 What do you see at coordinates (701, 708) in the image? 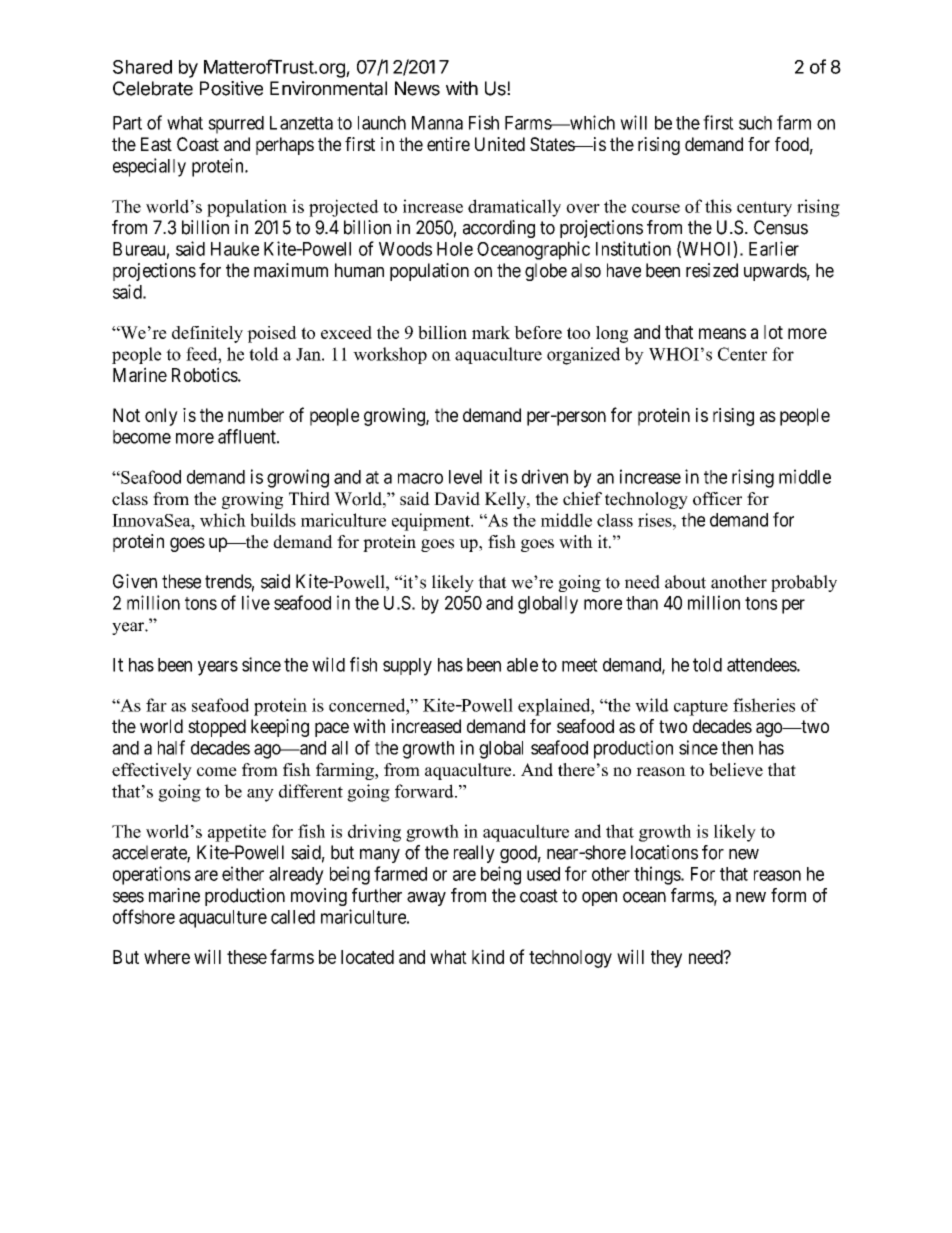
I see `capture` at bounding box center [701, 708].
